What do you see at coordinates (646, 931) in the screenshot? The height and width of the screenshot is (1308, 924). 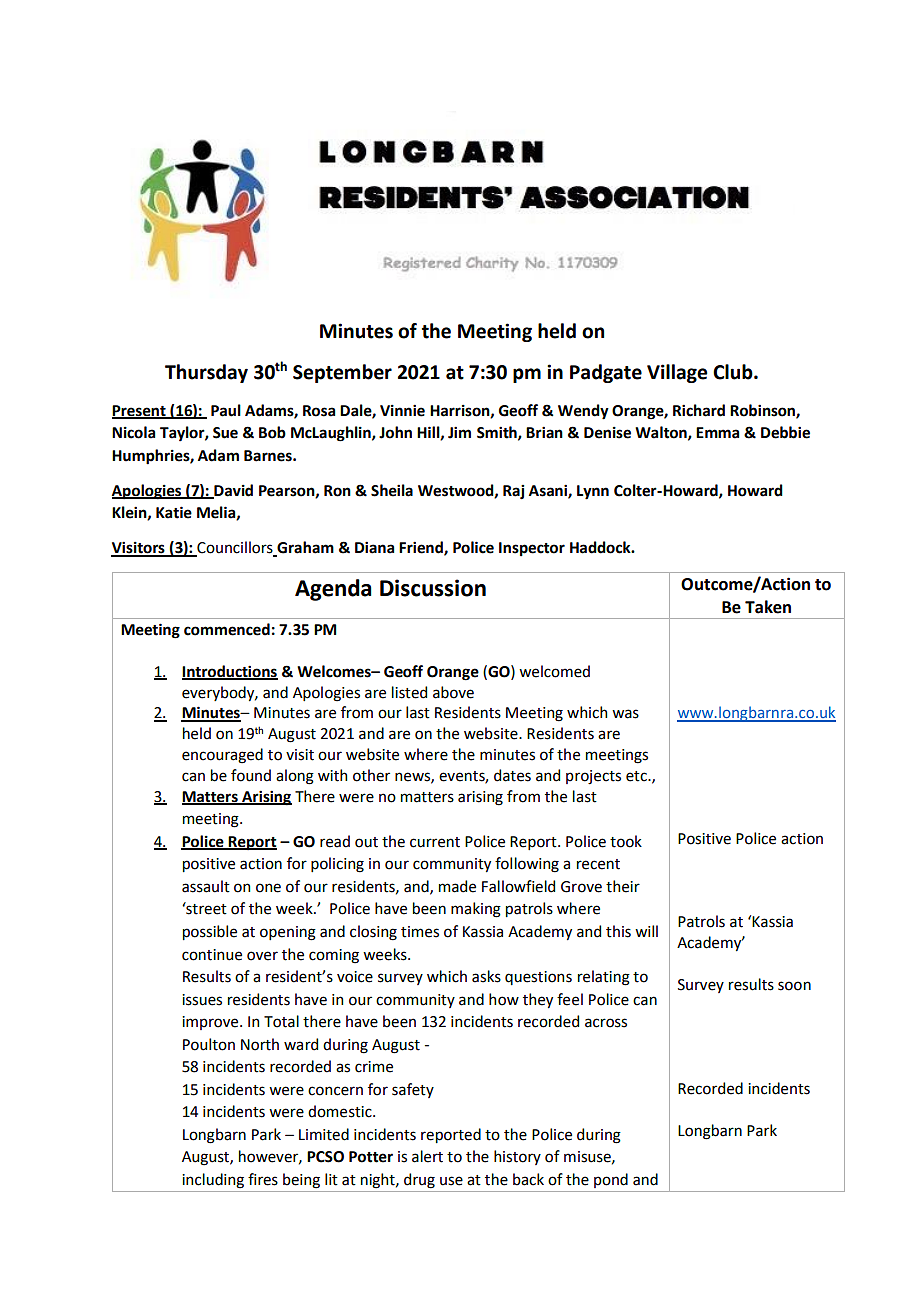 I see `will` at bounding box center [646, 931].
